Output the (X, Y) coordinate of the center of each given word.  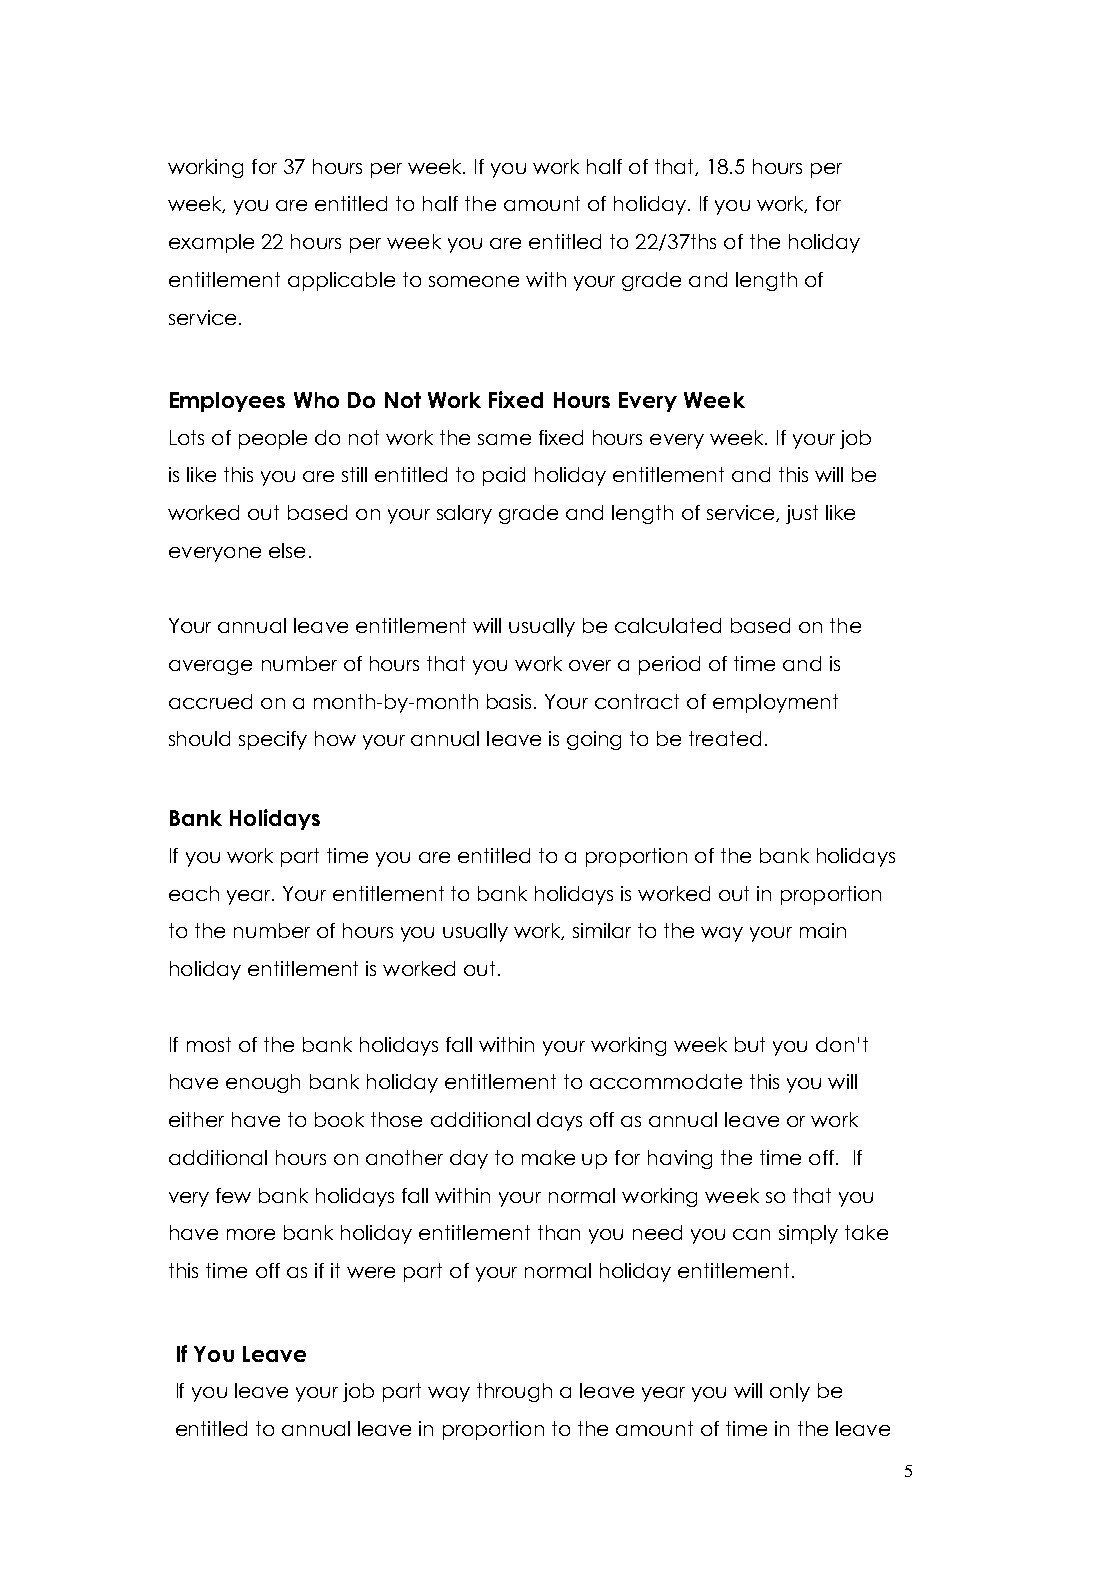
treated (725, 738)
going (594, 740)
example (211, 243)
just (802, 514)
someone (474, 281)
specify (273, 740)
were (371, 1272)
